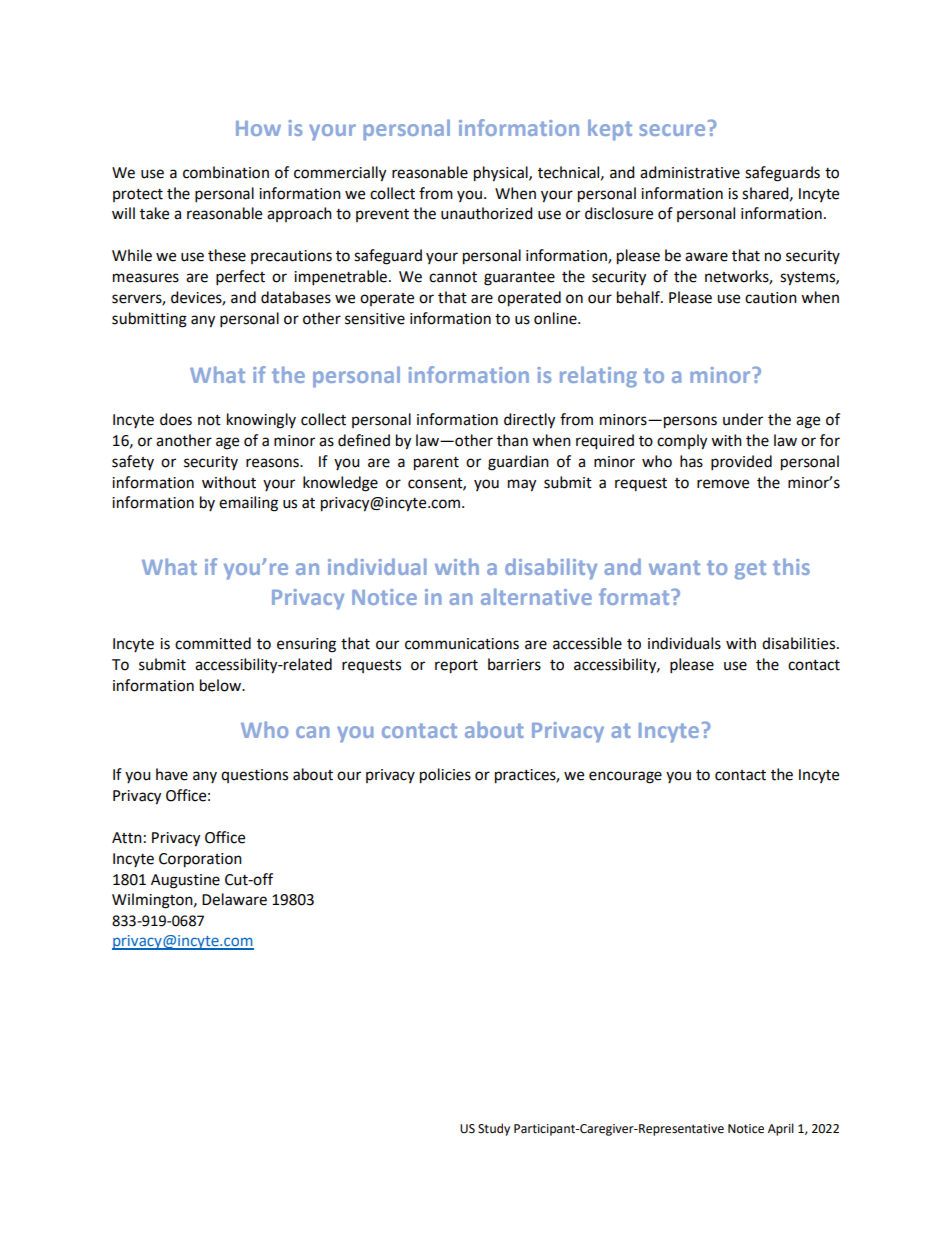  What do you see at coordinates (690, 172) in the image?
I see `administrative` at bounding box center [690, 172].
